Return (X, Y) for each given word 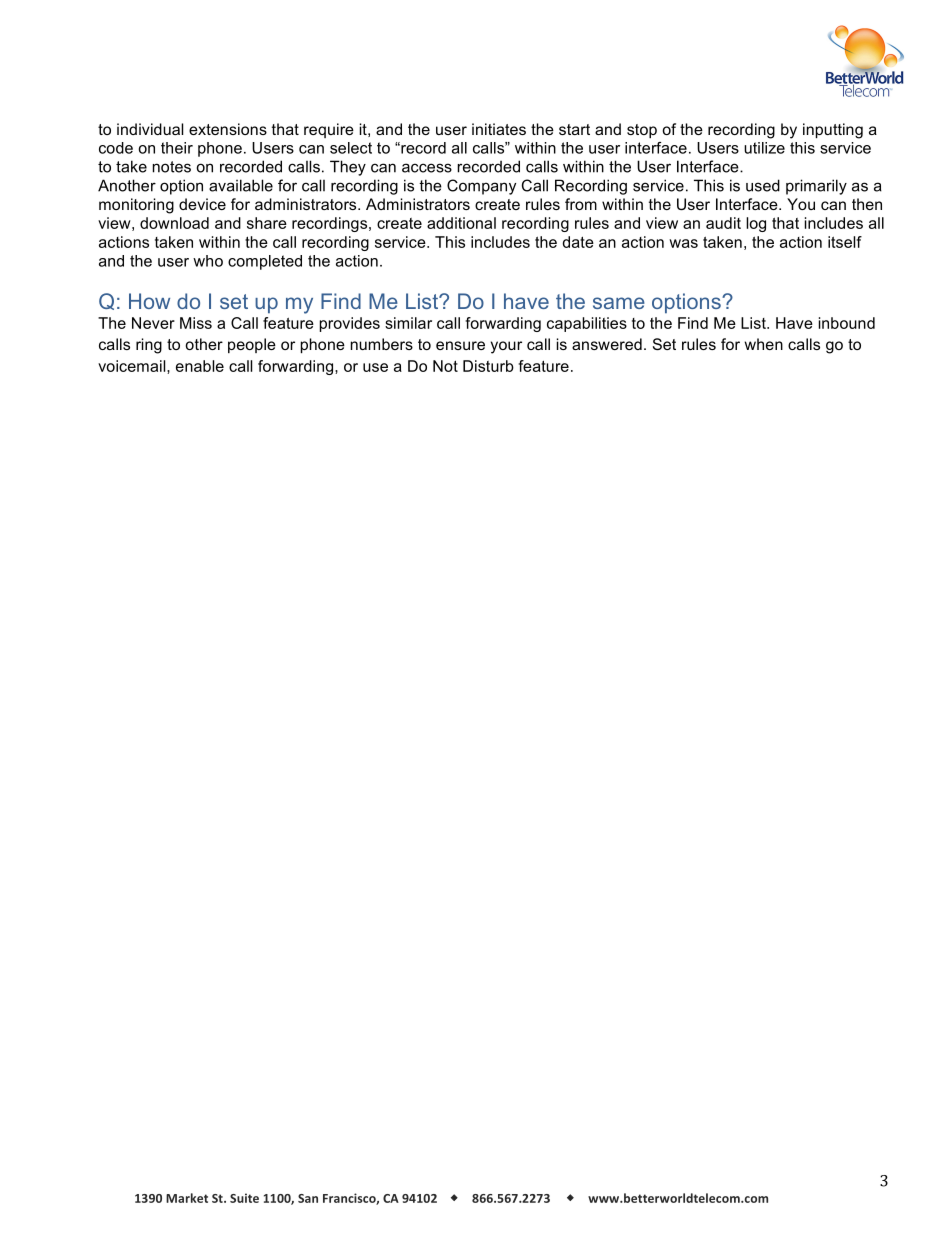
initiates (499, 129)
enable (200, 366)
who (208, 261)
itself (845, 242)
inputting (833, 131)
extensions (228, 129)
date (578, 242)
